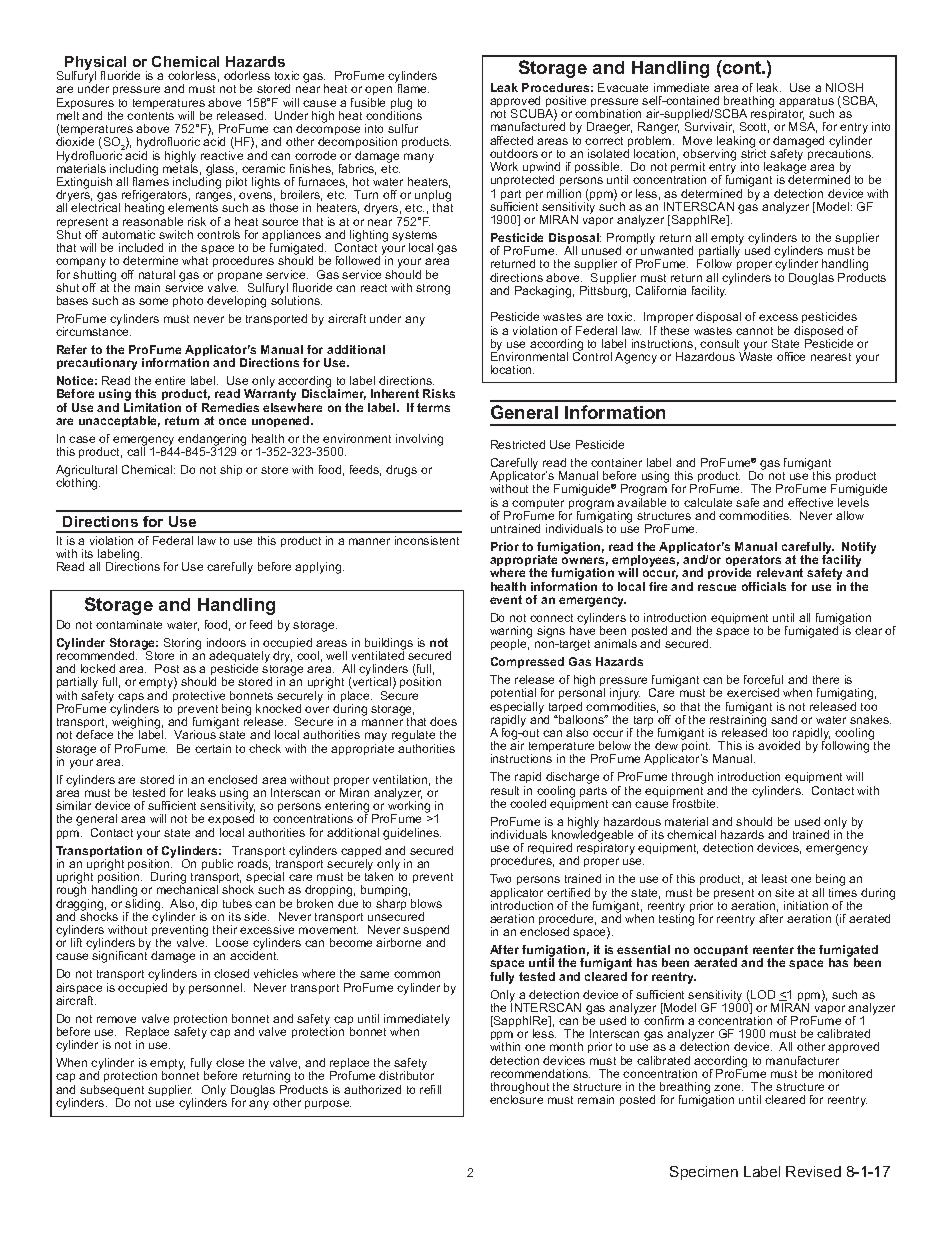  I want to click on subsequent, so click(112, 1092).
